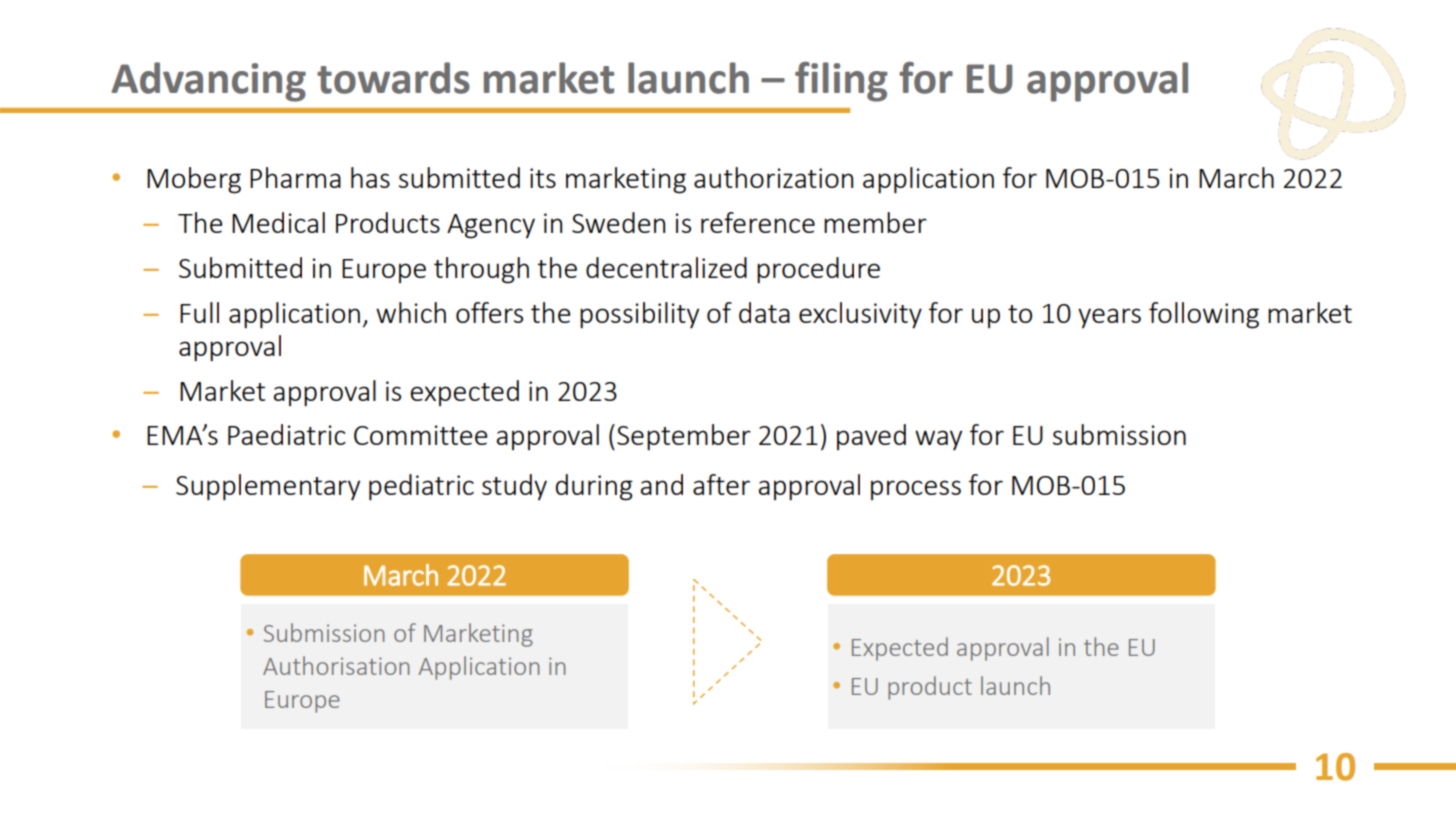 The height and width of the screenshot is (819, 1456). Describe the element at coordinates (938, 440) in the screenshot. I see `way` at that location.
